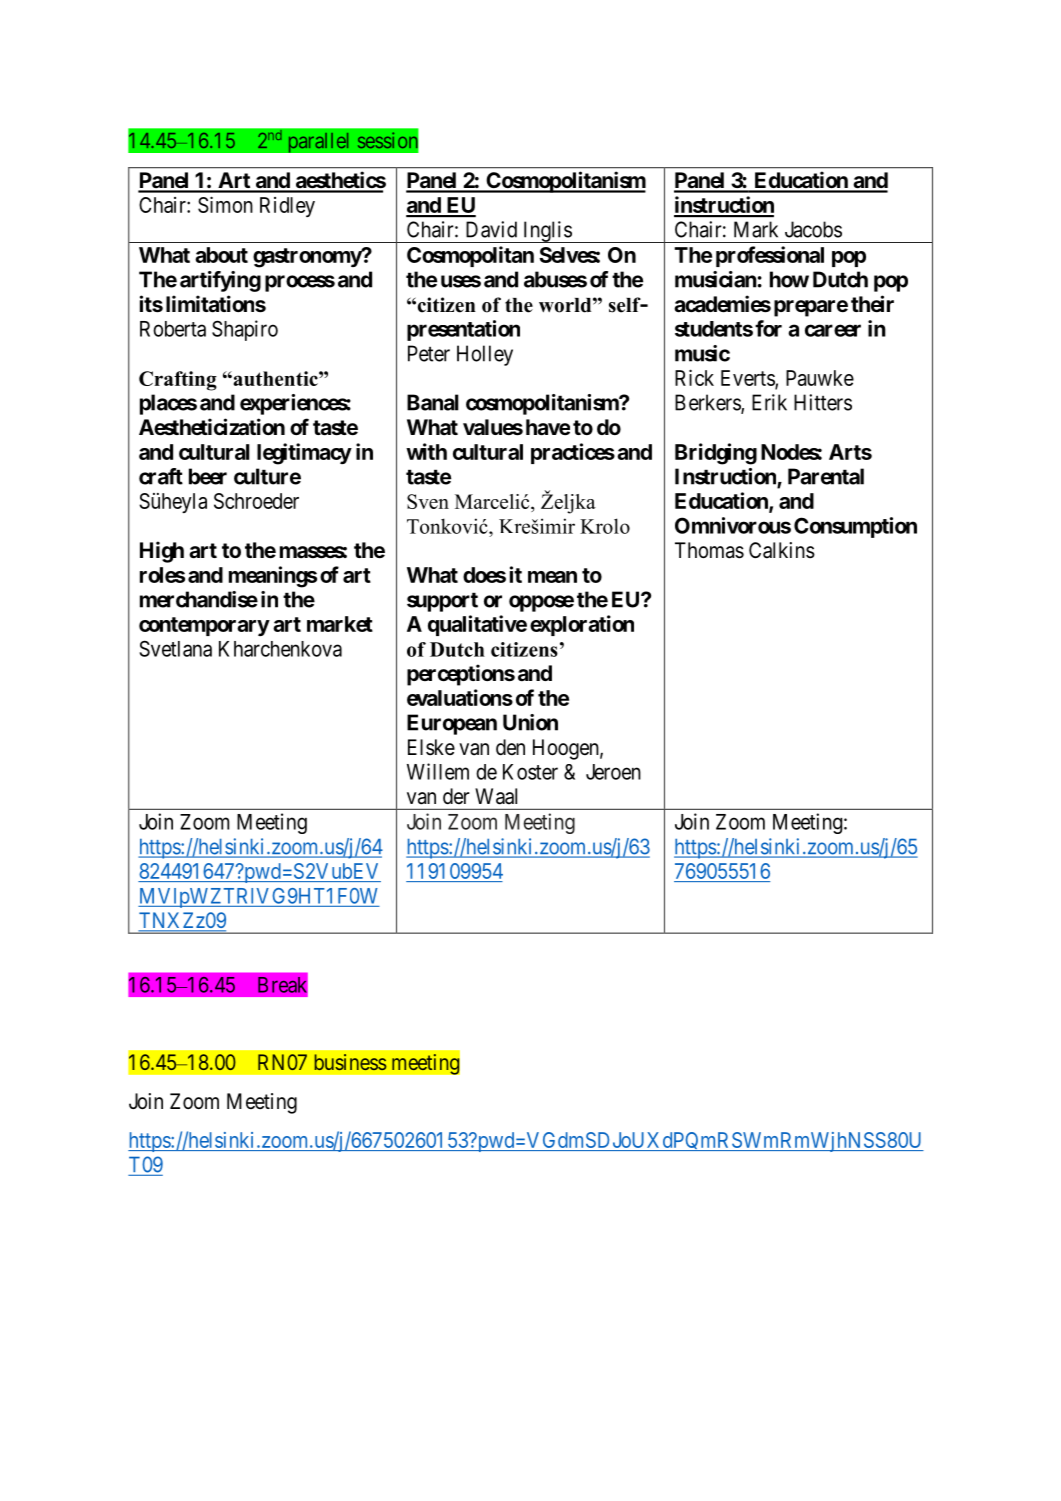  I want to click on Calkins, so click(782, 550).
